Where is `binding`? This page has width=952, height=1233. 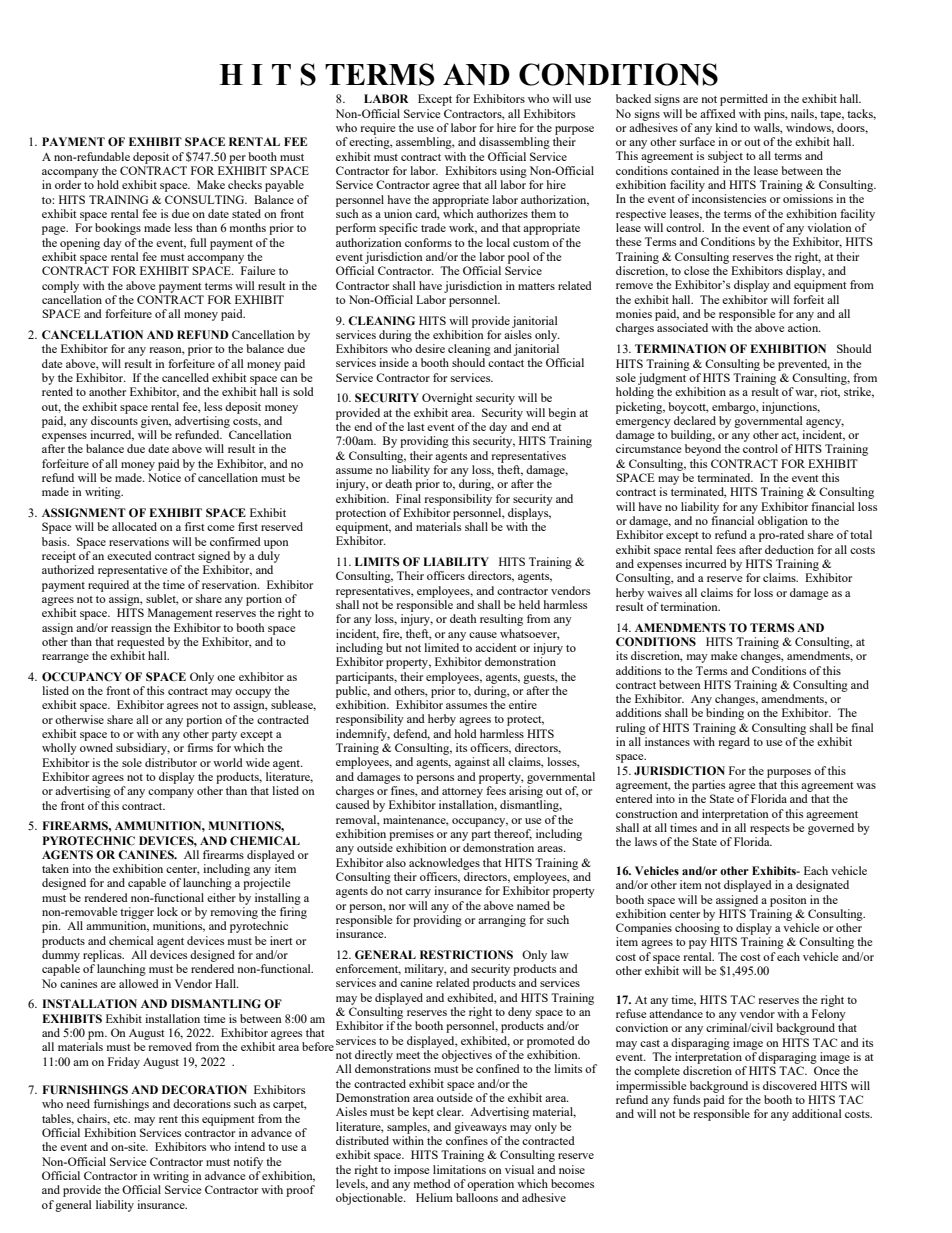 binding is located at coordinates (725, 714).
